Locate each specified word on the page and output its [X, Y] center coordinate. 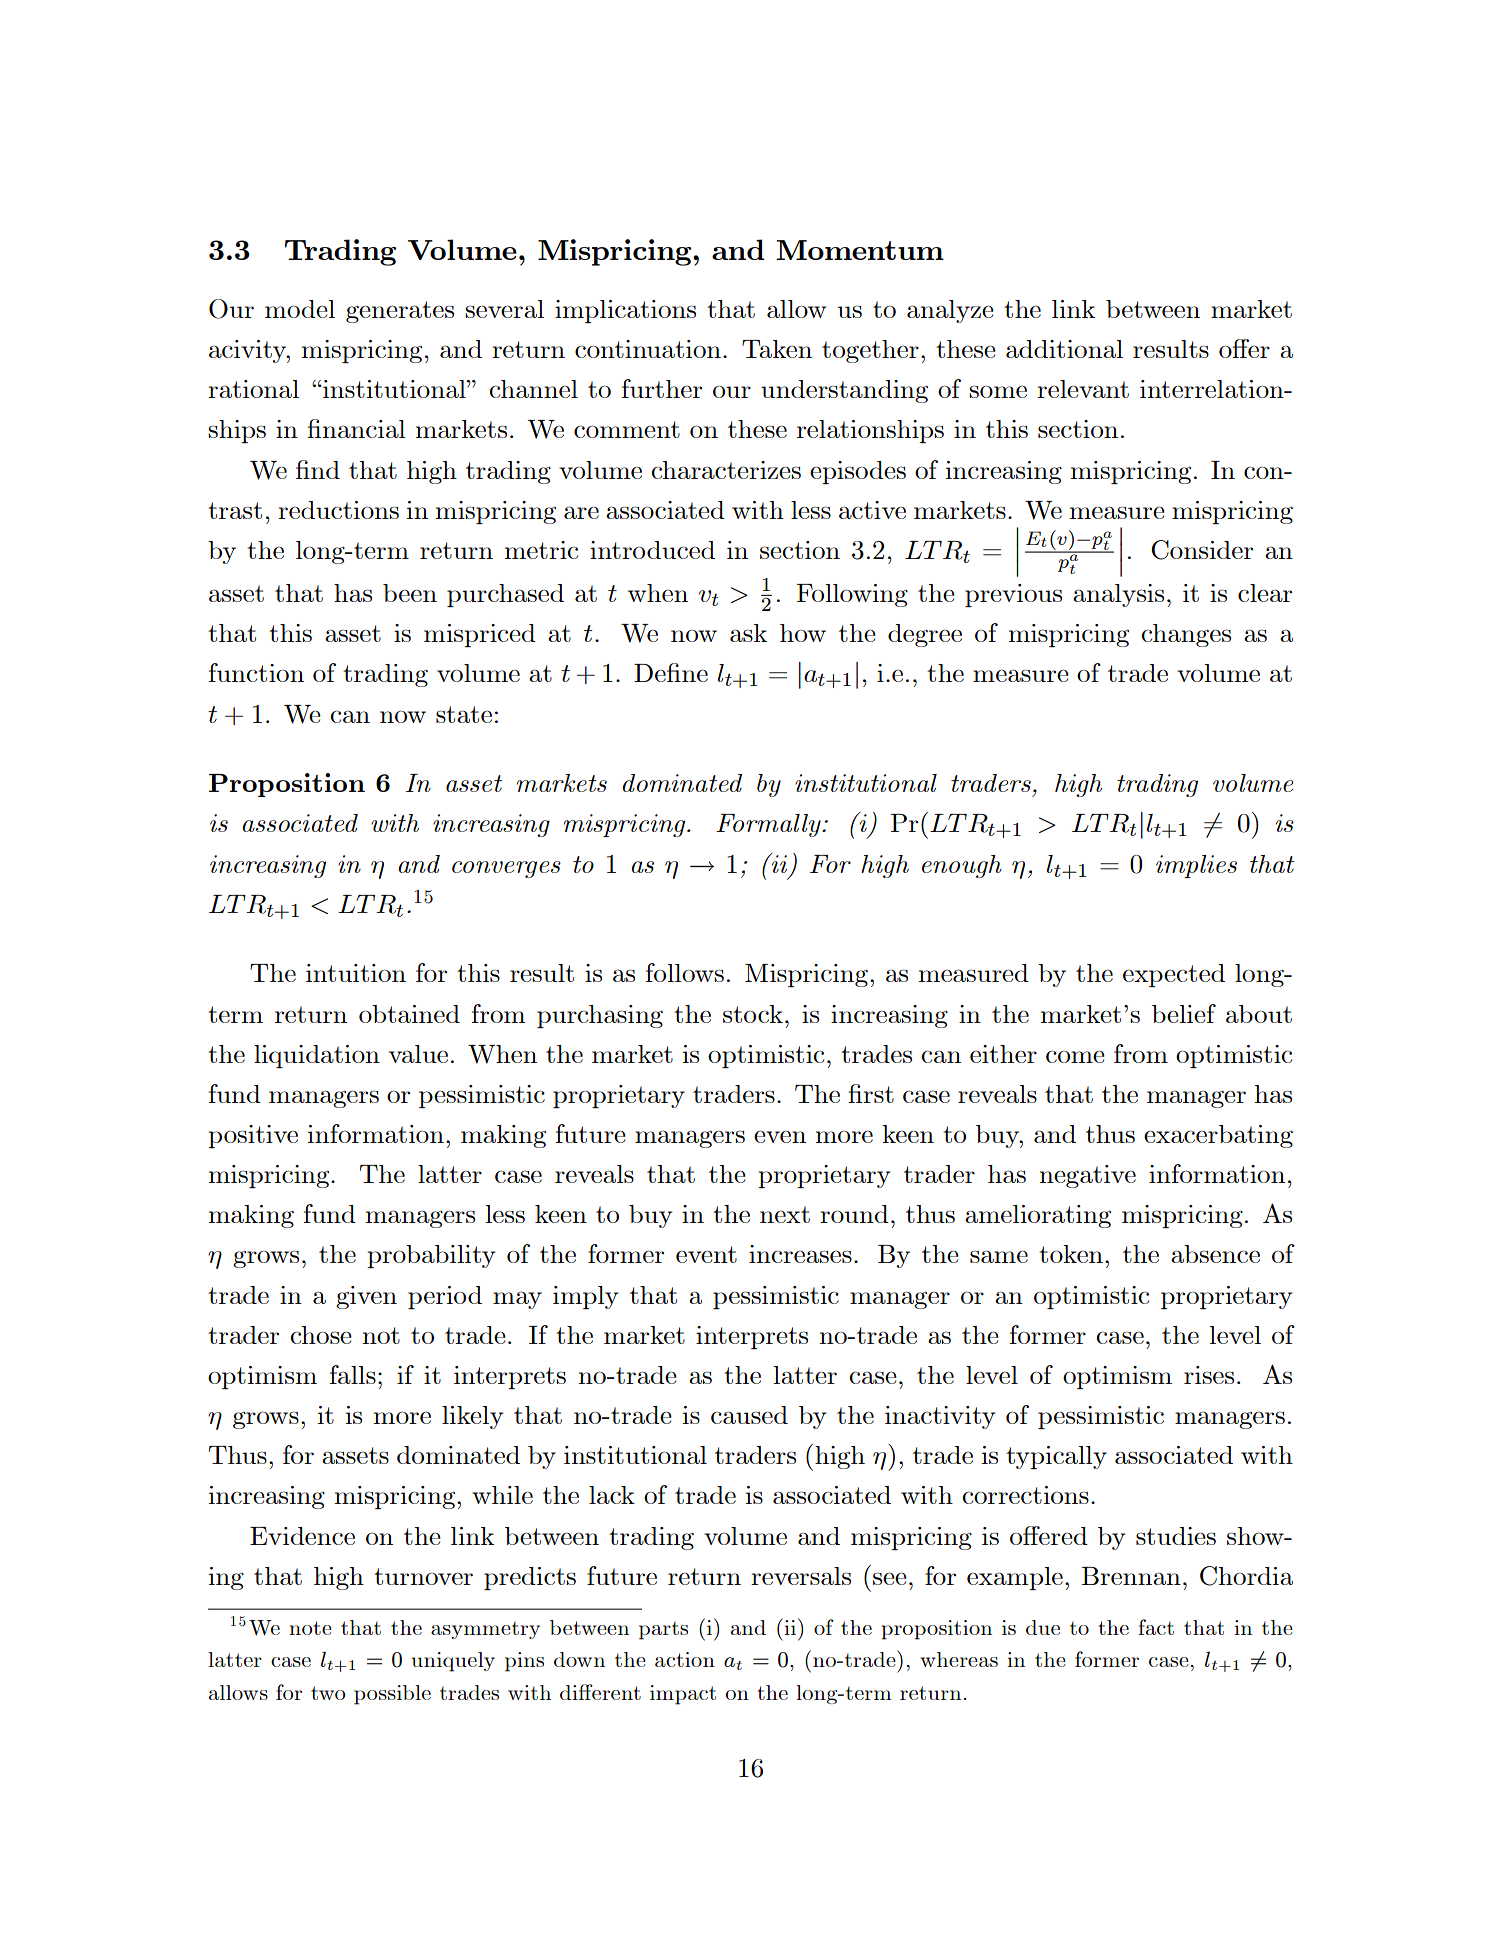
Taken [777, 349]
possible [392, 1695]
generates [400, 312]
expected [1174, 976]
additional [1064, 349]
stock [753, 1014]
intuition [356, 973]
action [685, 1659]
